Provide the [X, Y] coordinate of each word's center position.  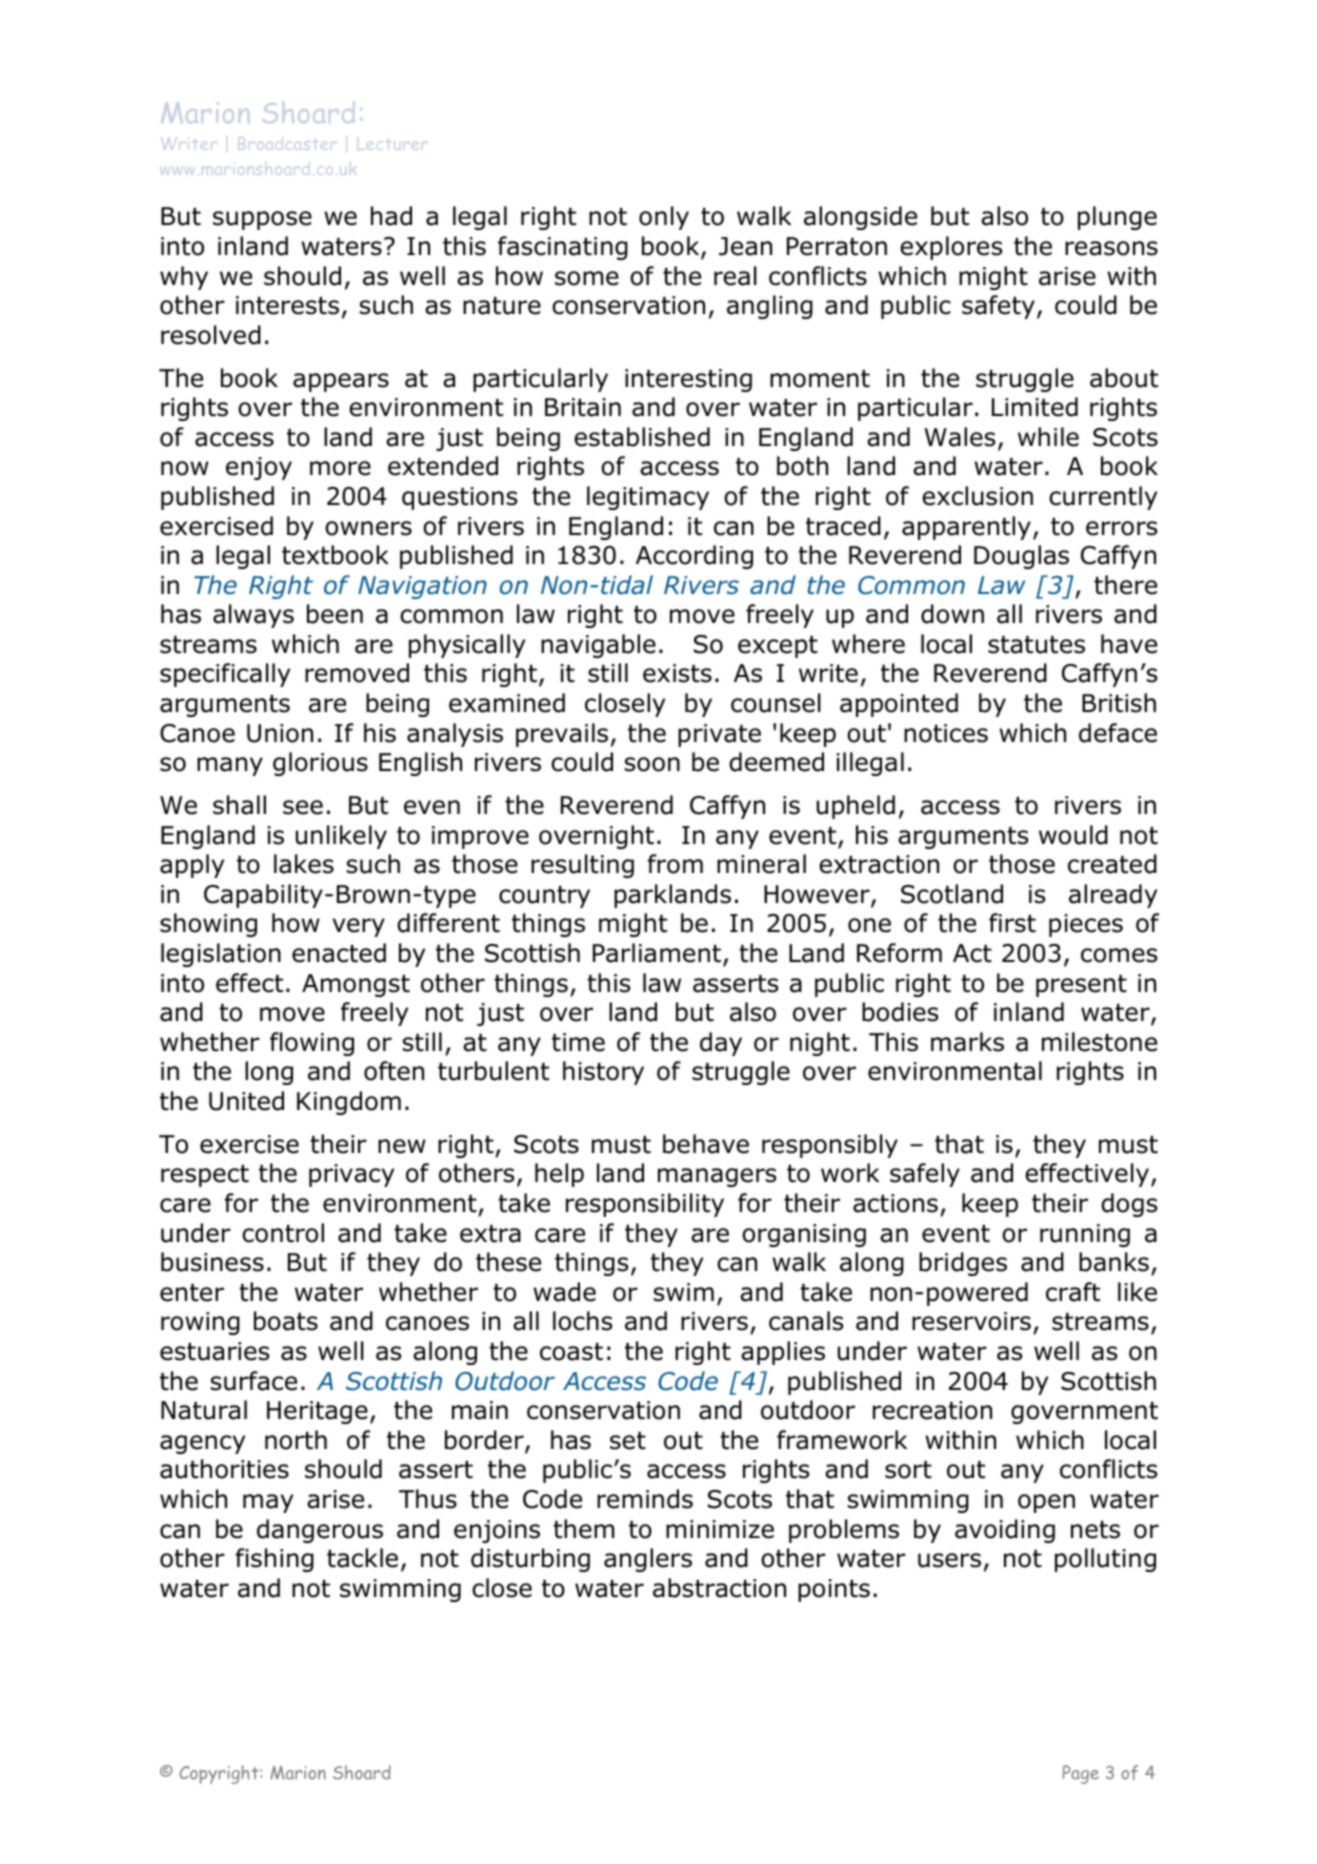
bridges [963, 1264]
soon [652, 764]
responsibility [645, 1205]
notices [946, 733]
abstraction [719, 1588]
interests [287, 305]
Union [280, 733]
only [664, 218]
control [283, 1233]
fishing [275, 1560]
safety [998, 307]
